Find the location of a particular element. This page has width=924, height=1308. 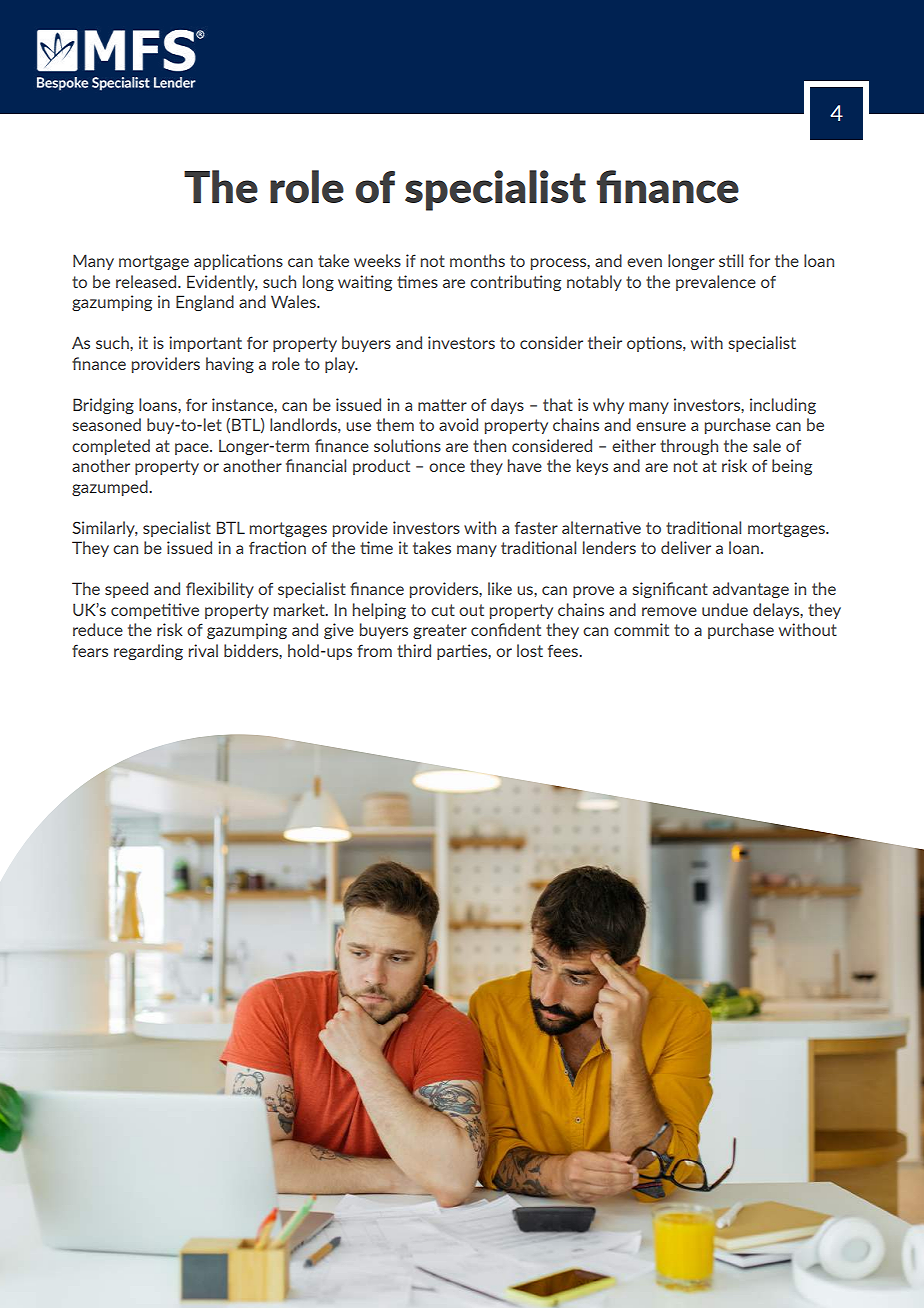

months is located at coordinates (477, 260).
